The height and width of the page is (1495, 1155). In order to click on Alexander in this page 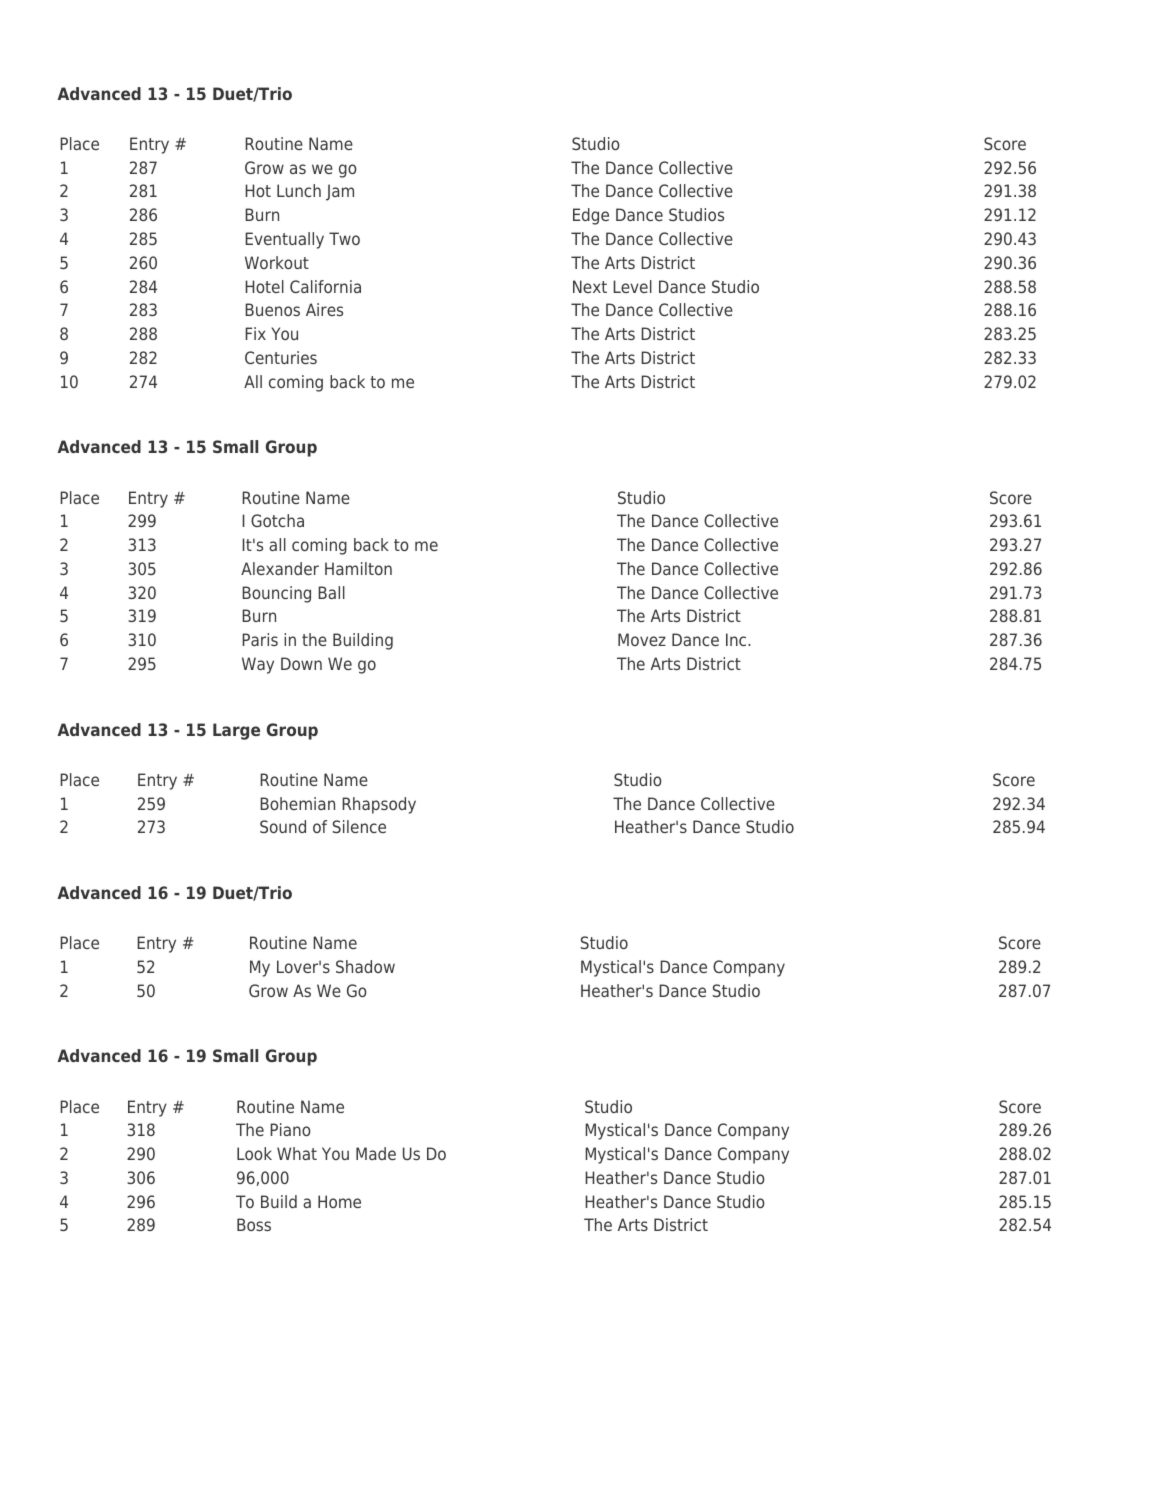, I will do `click(280, 568)`.
